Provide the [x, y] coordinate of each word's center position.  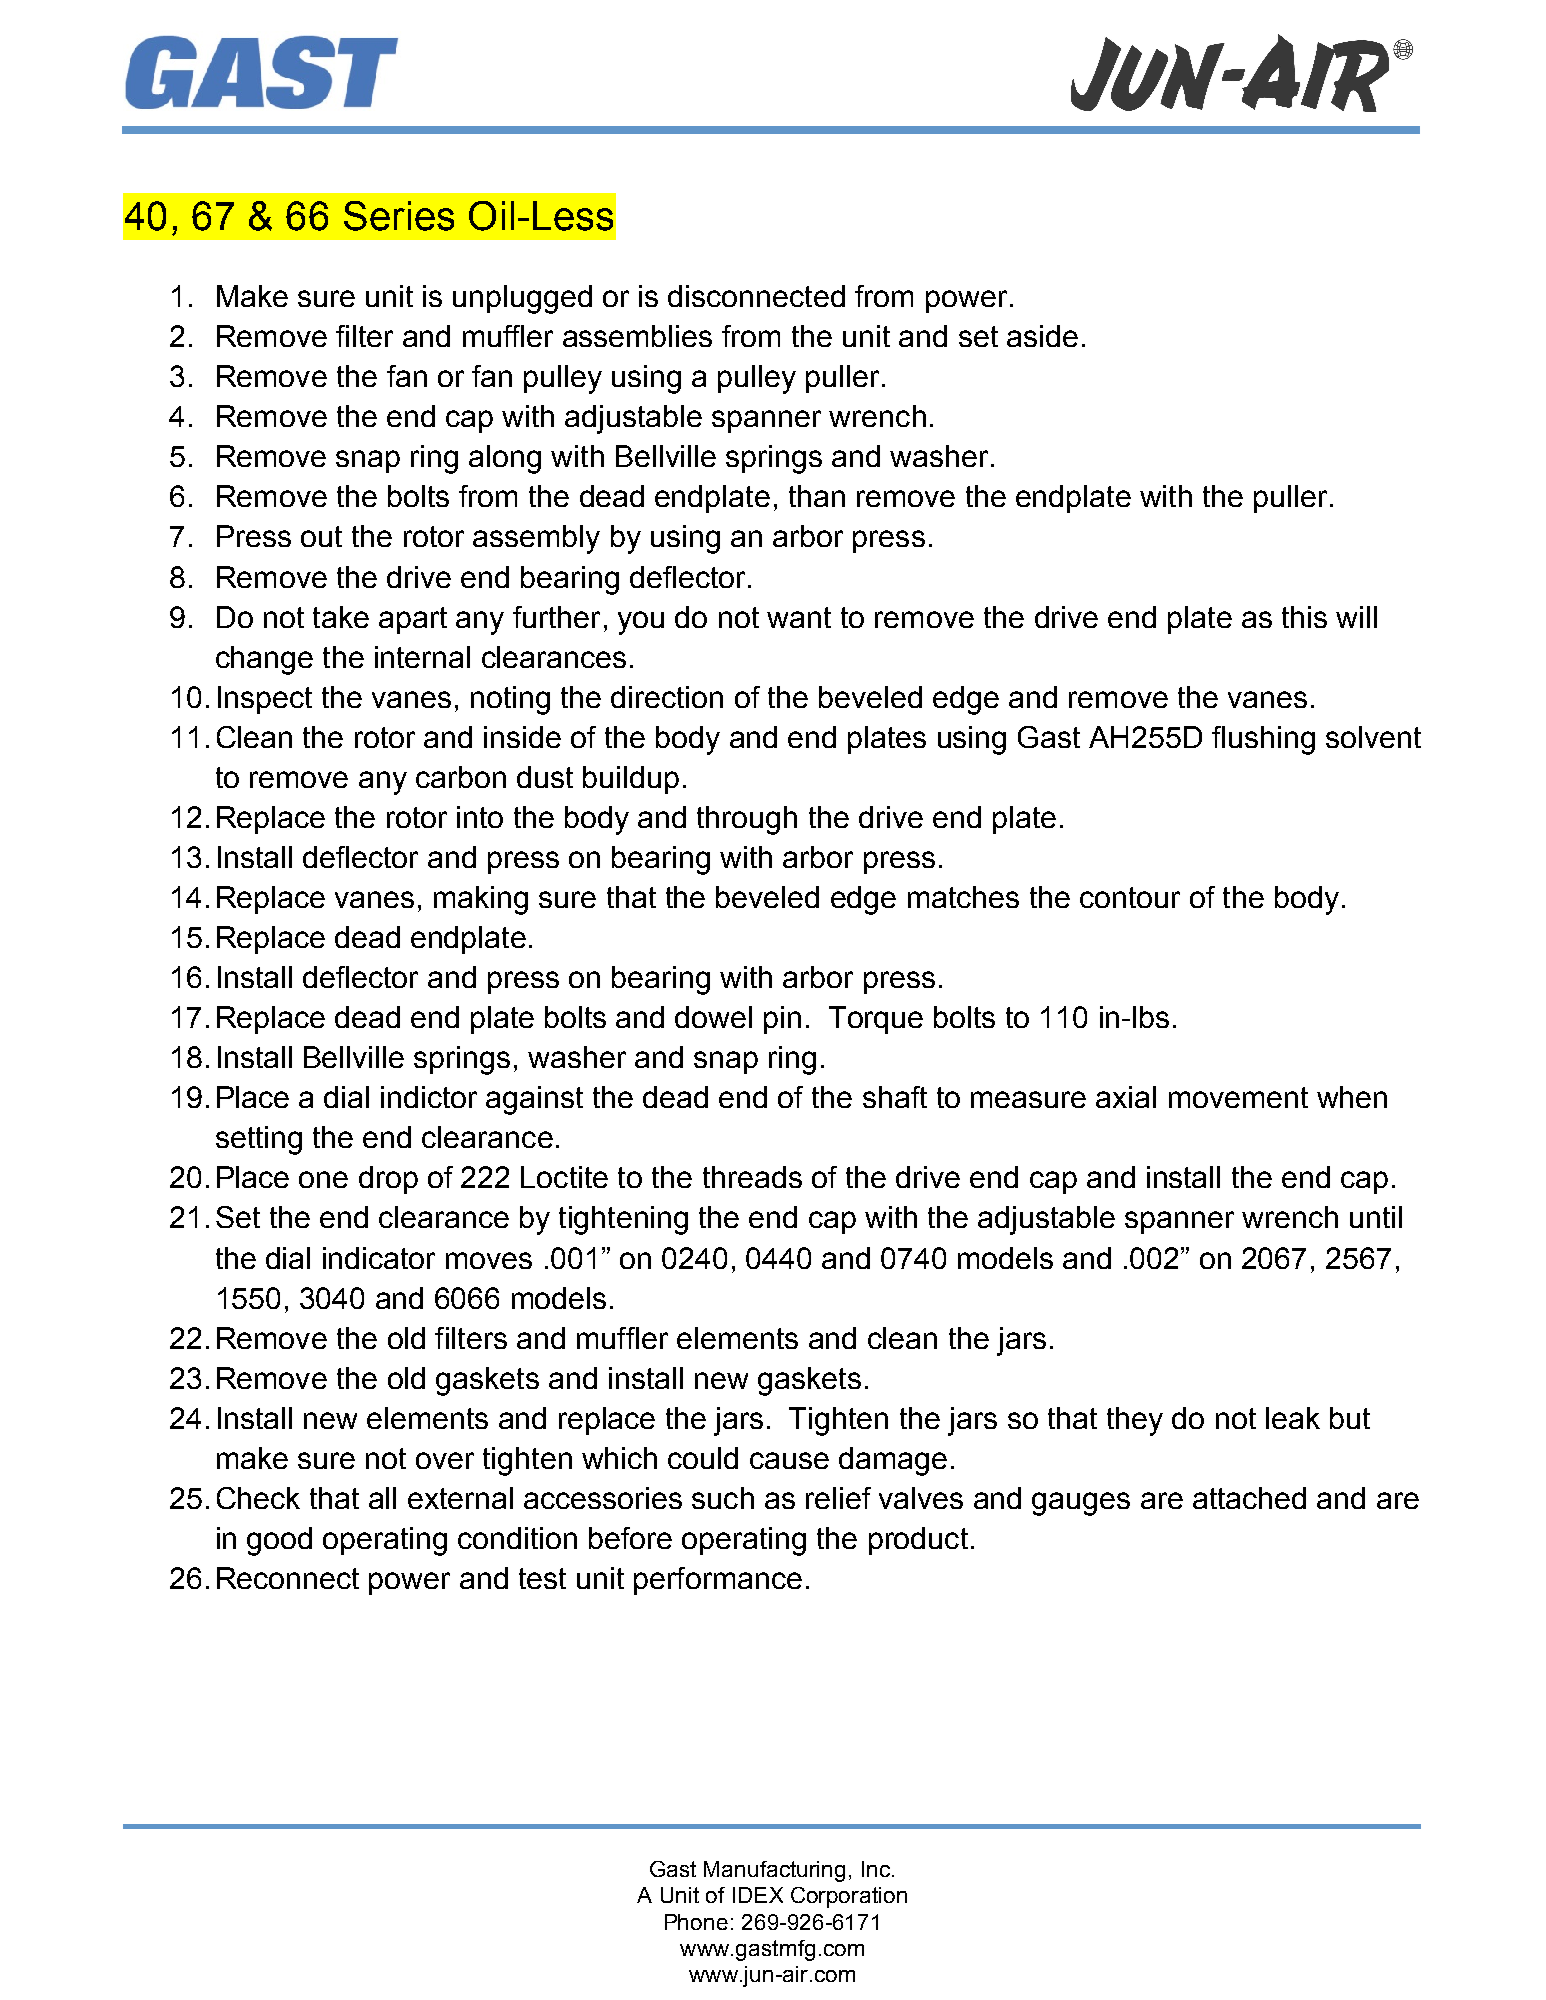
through [747, 820]
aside [1042, 336]
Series [399, 216]
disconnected [756, 296]
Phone [696, 1922]
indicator [379, 1258]
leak [1293, 1418]
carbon [461, 777]
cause [789, 1460]
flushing [1263, 740]
